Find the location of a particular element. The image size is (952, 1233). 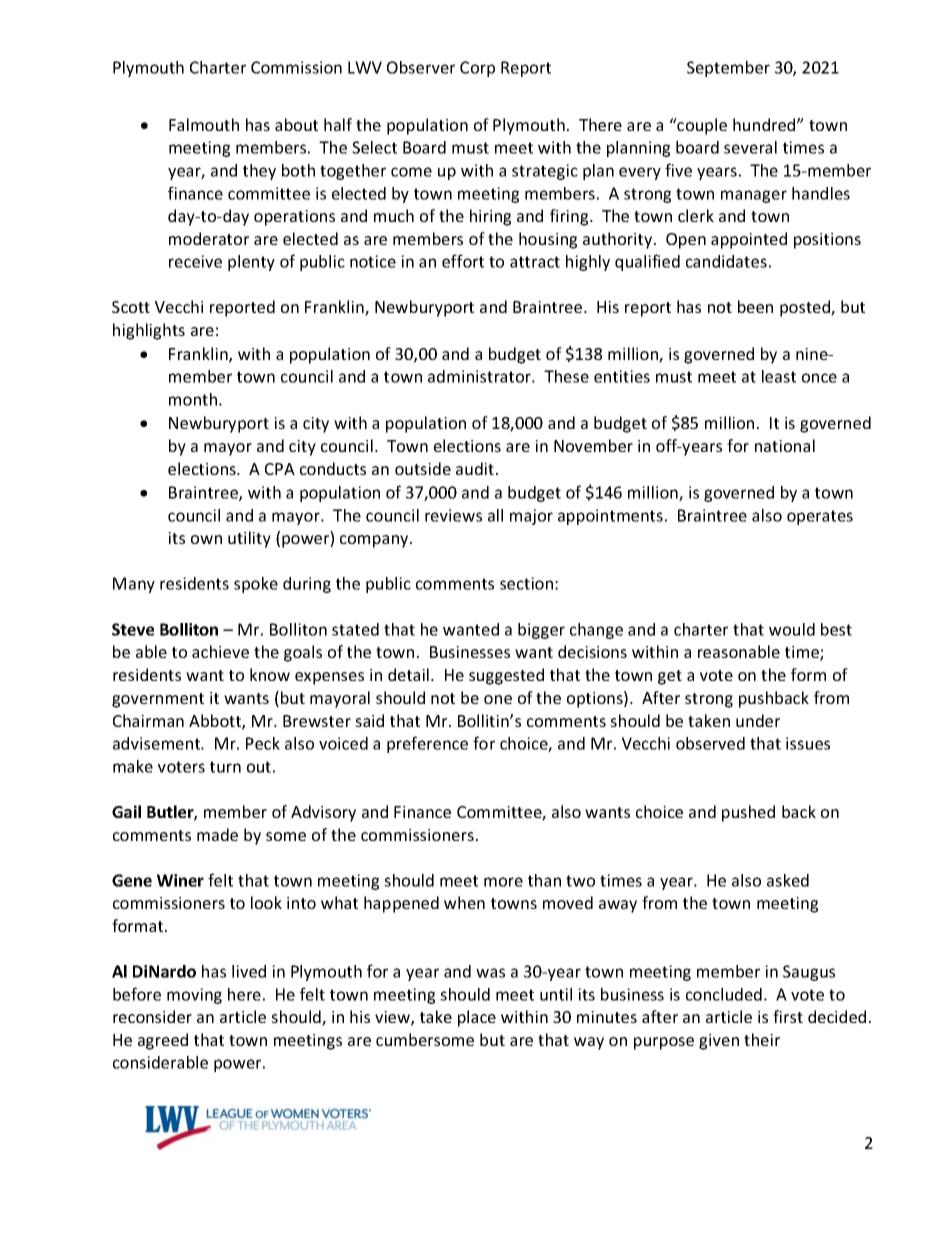

These is located at coordinates (566, 376).
